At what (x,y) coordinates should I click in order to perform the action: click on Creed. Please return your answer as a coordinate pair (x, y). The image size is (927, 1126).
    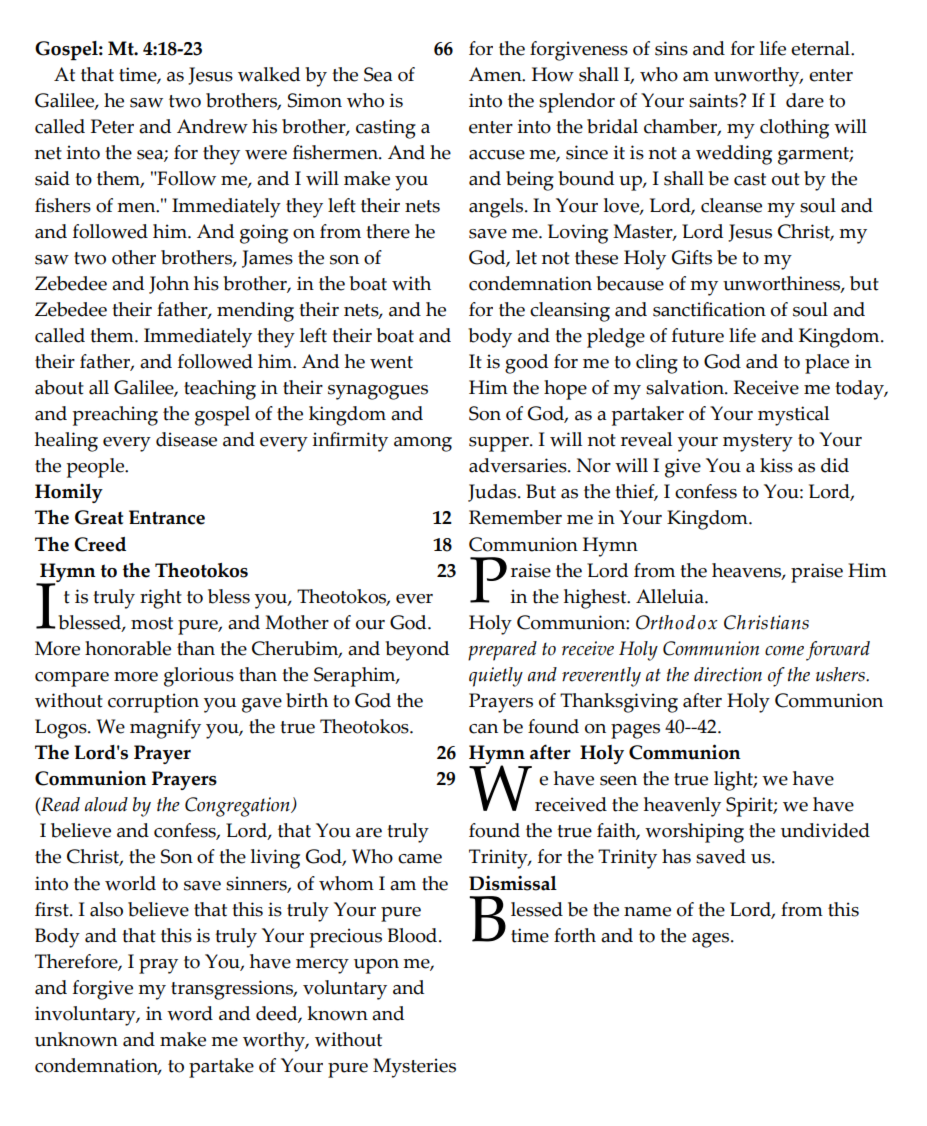
    Looking at the image, I should click on (100, 544).
